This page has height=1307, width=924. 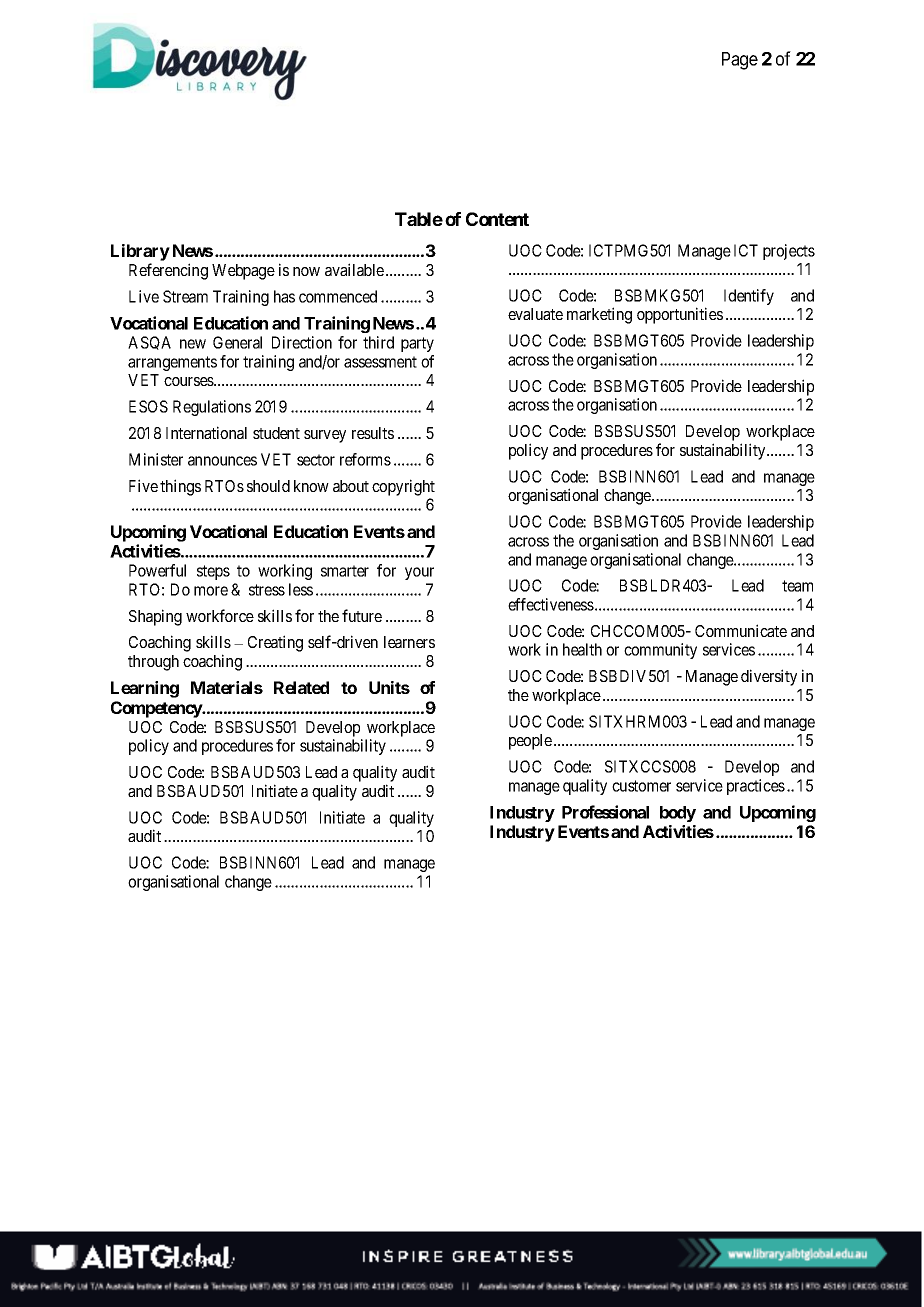 I want to click on projects, so click(x=789, y=252).
